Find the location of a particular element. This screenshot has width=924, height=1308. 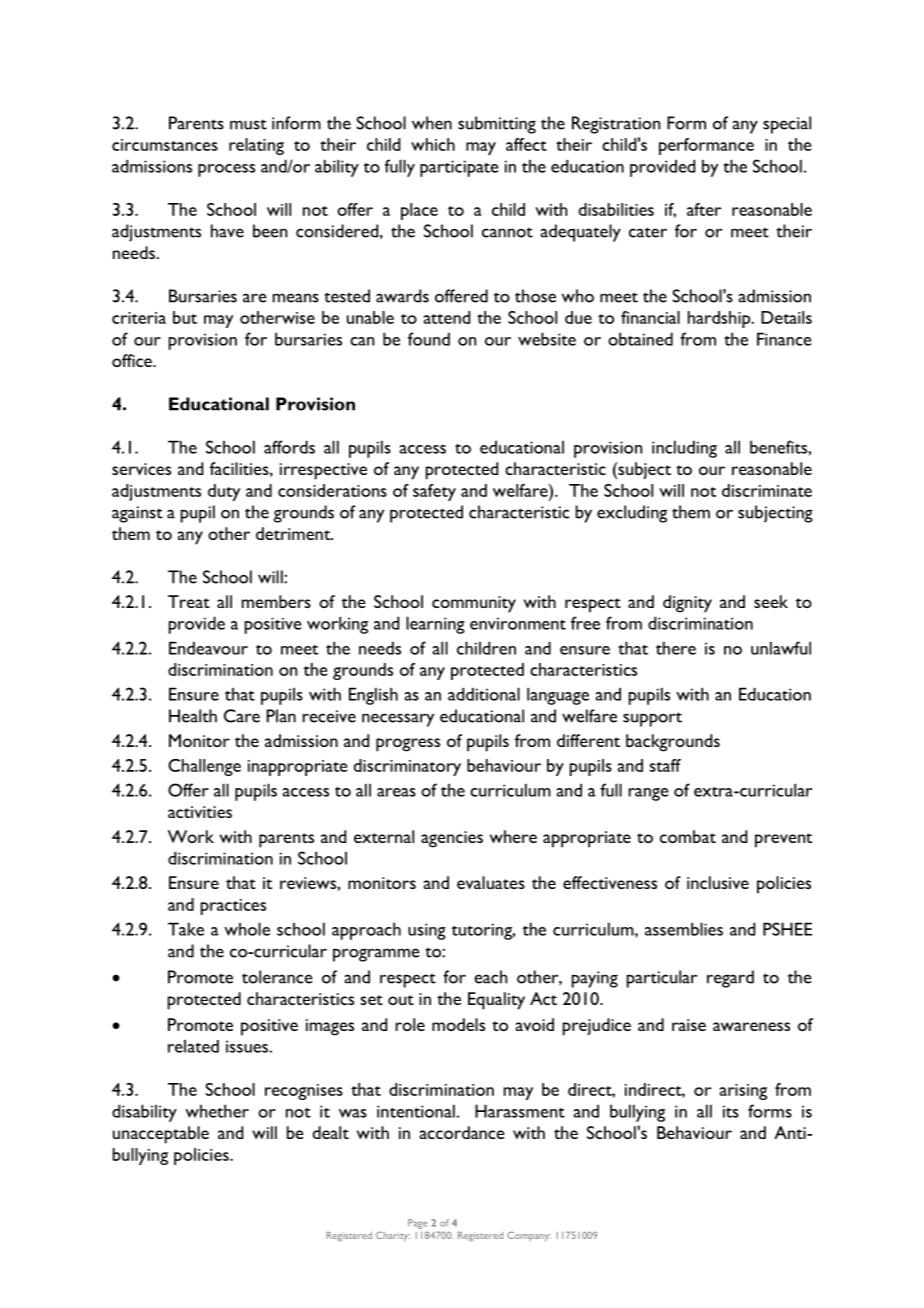

agencies is located at coordinates (452, 839).
